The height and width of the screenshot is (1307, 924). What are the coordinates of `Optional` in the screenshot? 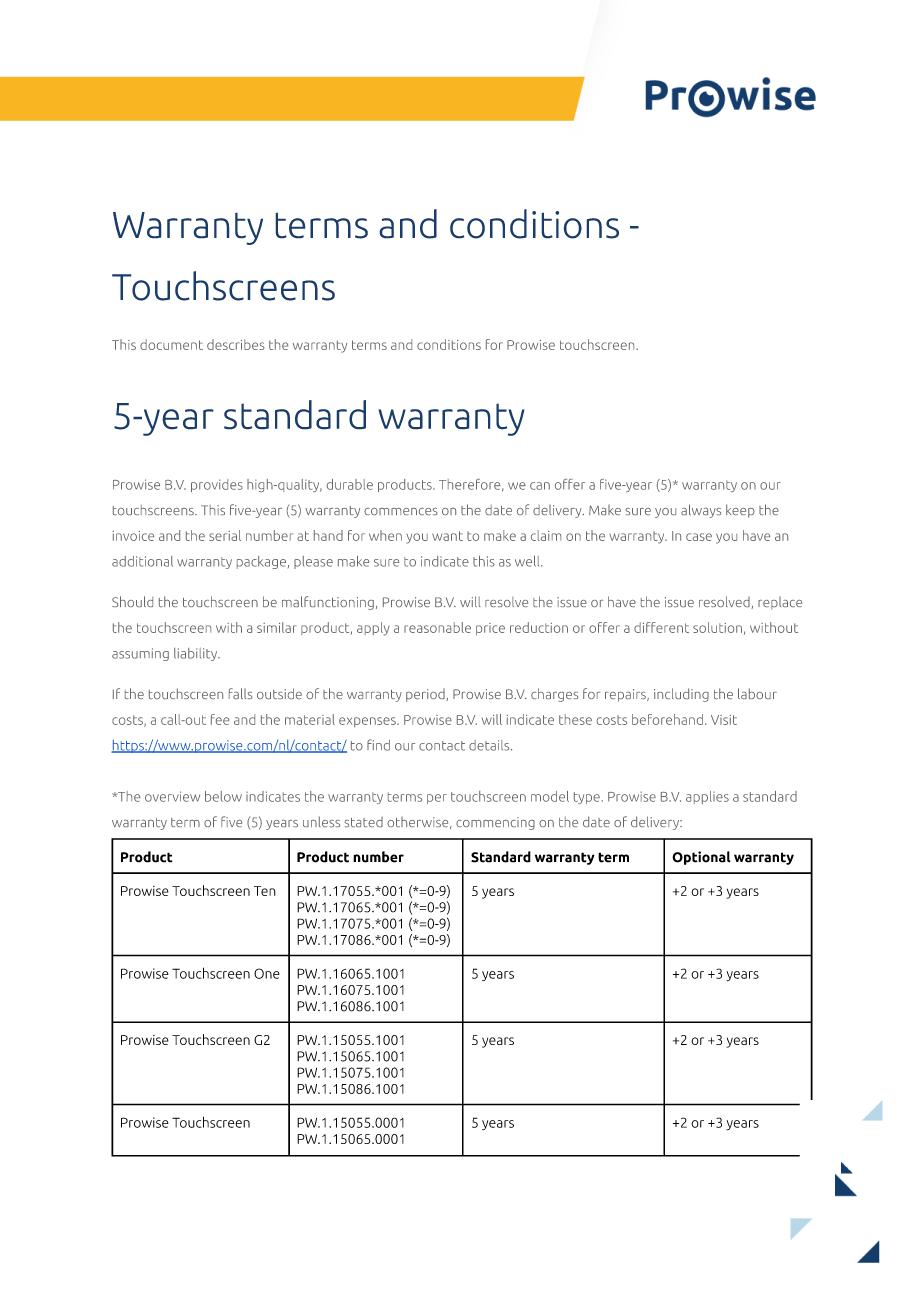 It's located at (701, 858).
